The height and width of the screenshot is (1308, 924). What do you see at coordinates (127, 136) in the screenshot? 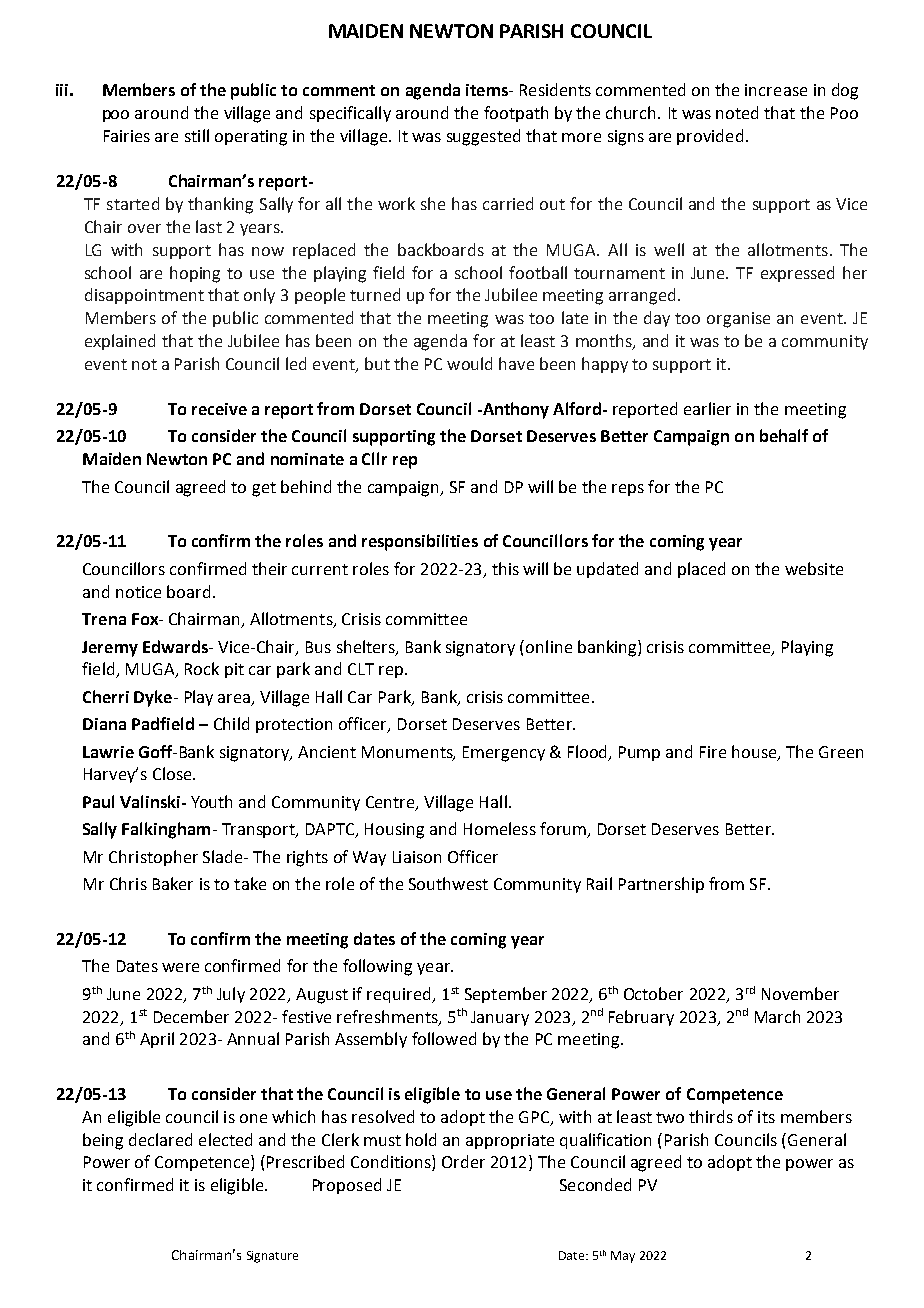
I see `Fairies` at bounding box center [127, 136].
